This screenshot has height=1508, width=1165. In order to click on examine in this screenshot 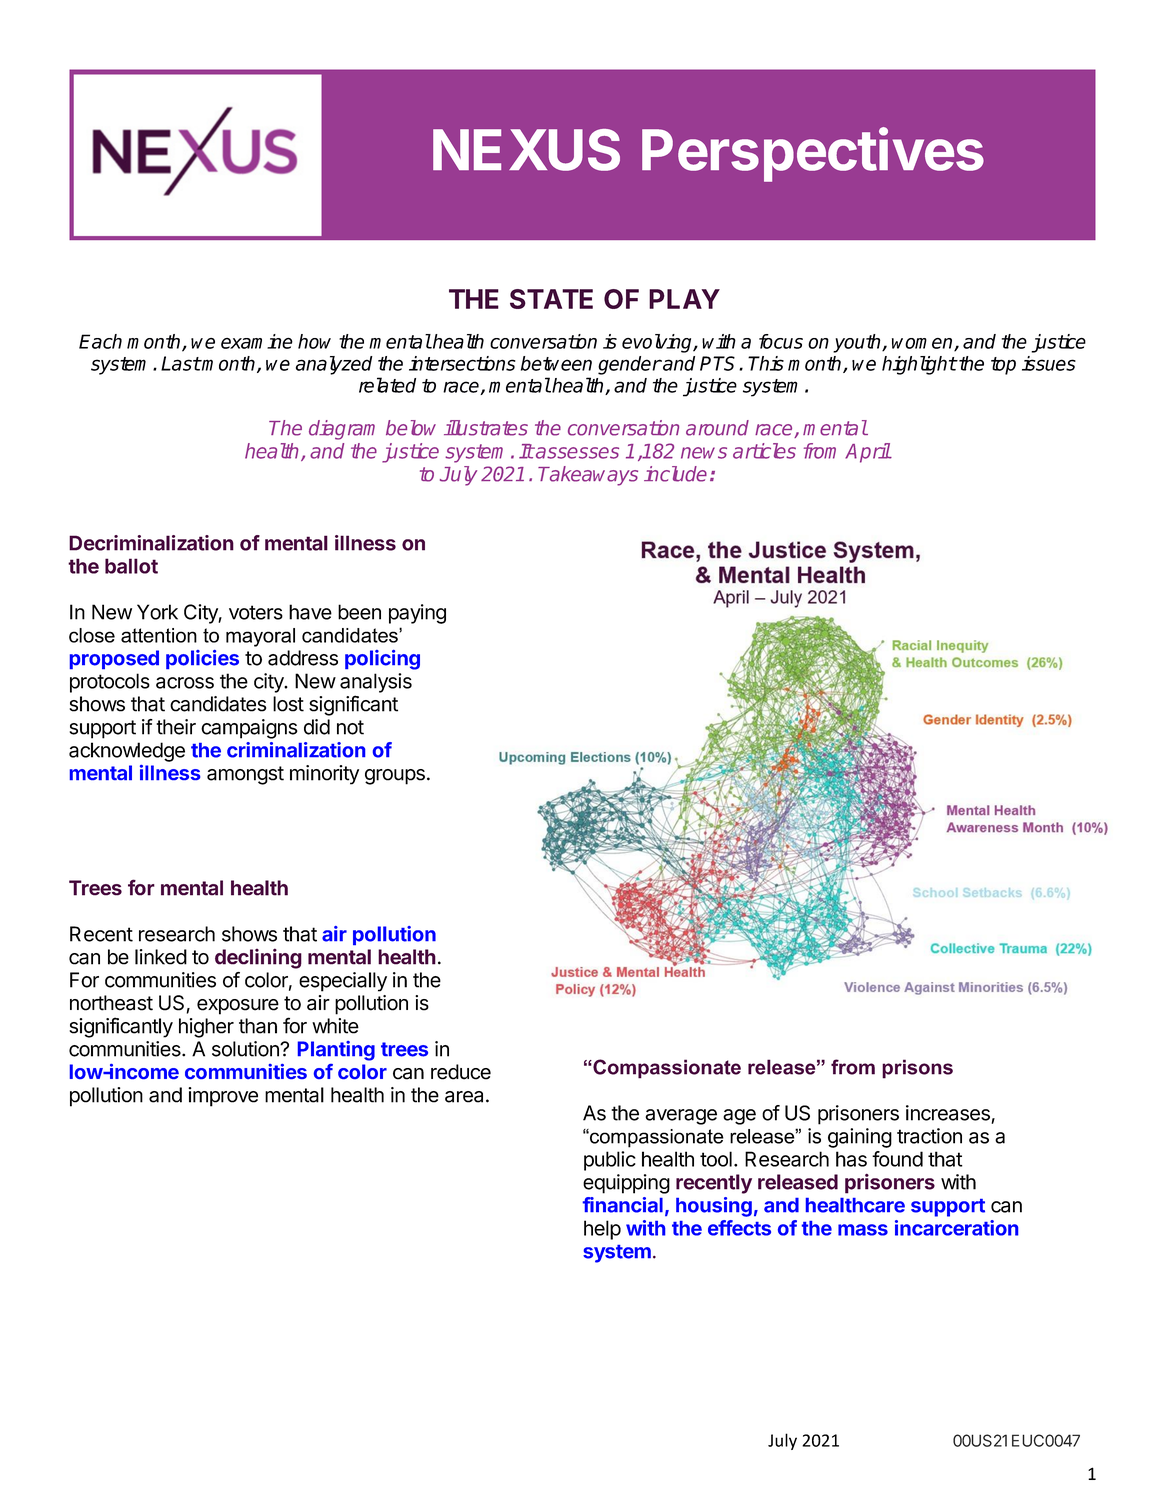, I will do `click(257, 341)`.
